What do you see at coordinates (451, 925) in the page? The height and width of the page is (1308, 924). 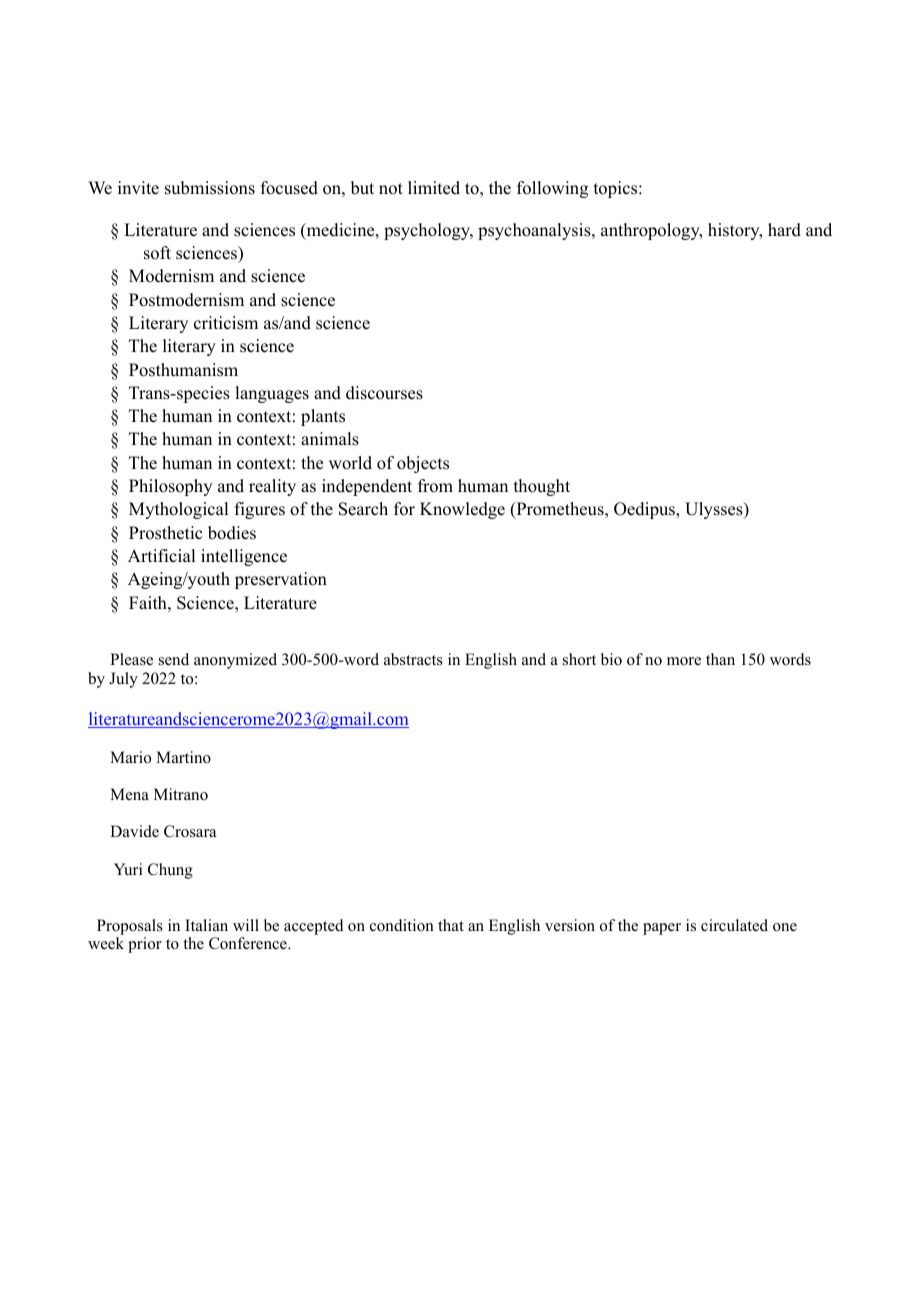 I see `that` at bounding box center [451, 925].
